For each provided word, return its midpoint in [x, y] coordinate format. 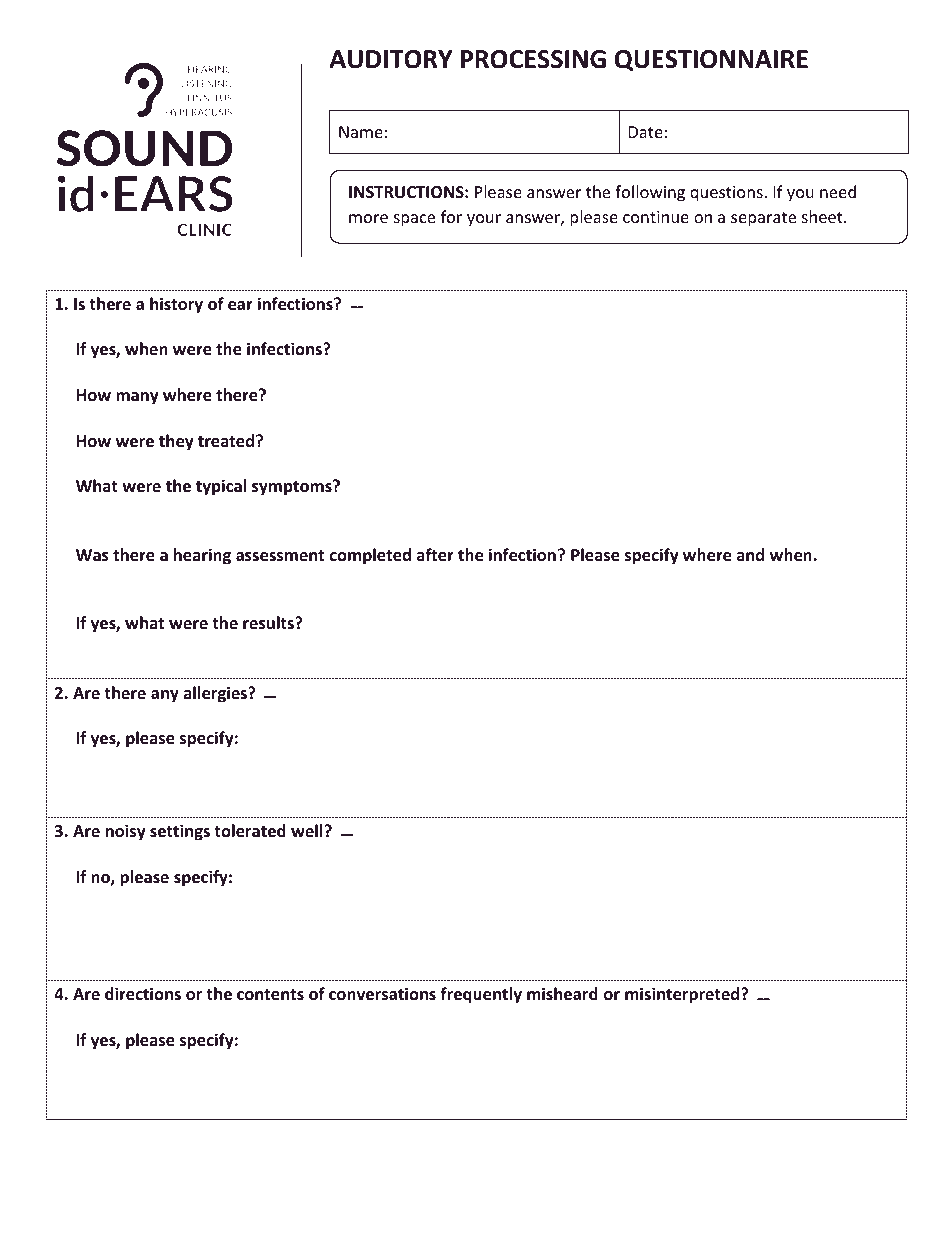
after [435, 555]
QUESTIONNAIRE [711, 60]
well [306, 830]
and [750, 554]
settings [180, 832]
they [176, 442]
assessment [280, 556]
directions [143, 994]
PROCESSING [533, 59]
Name [361, 132]
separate [763, 219]
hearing [202, 556]
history [176, 305]
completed [370, 556]
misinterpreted [683, 995]
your [484, 220]
